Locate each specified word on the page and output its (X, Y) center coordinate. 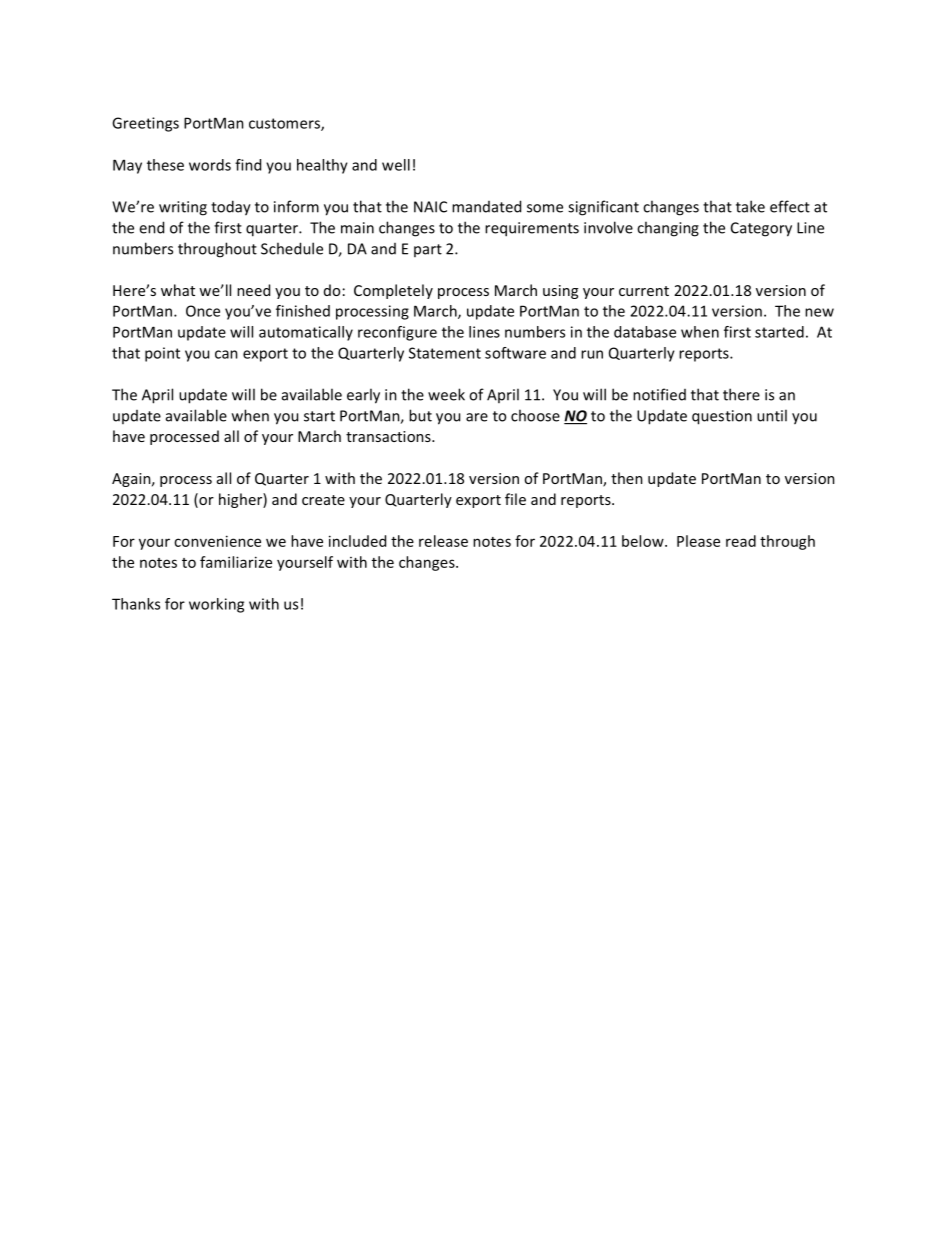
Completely (393, 291)
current (644, 291)
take (750, 206)
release (443, 541)
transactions (389, 436)
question (722, 417)
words (210, 165)
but (420, 415)
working (216, 605)
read (741, 541)
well (396, 165)
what (178, 290)
